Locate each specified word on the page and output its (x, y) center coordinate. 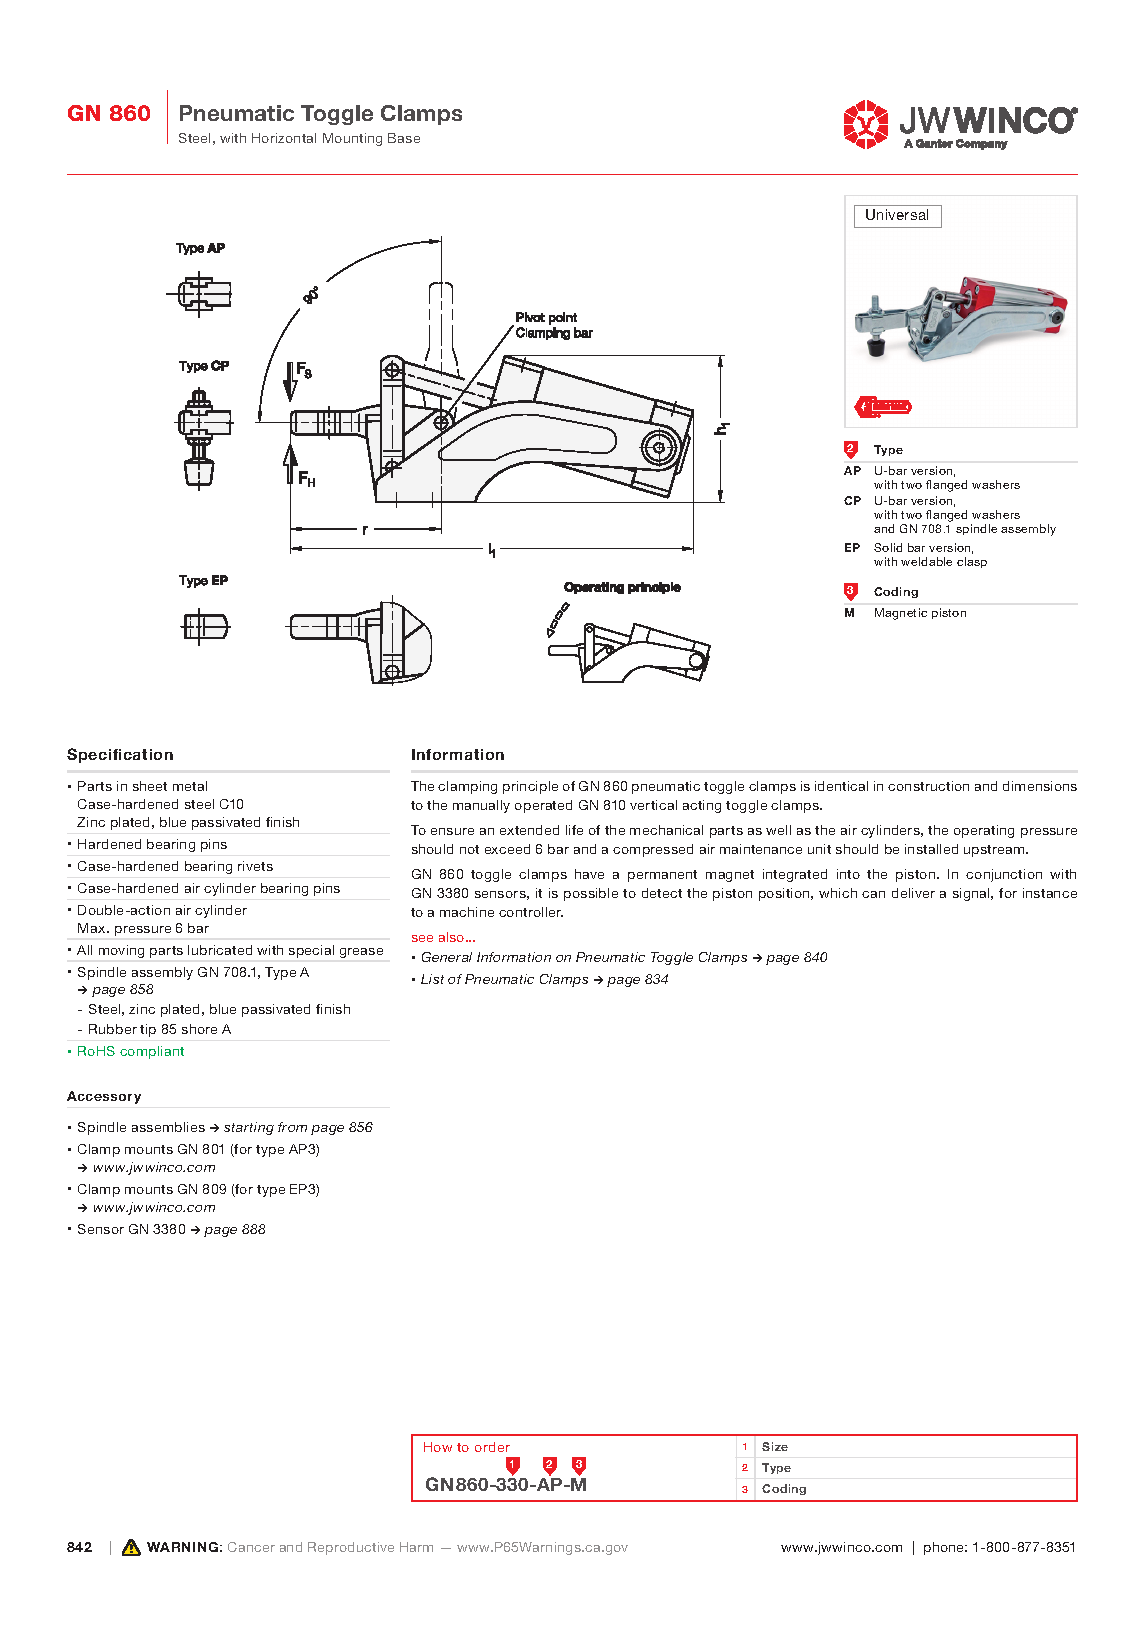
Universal (897, 214)
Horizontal (284, 138)
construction (928, 786)
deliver (913, 893)
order (492, 1447)
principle (530, 787)
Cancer (251, 1547)
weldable (926, 561)
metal (190, 786)
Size (775, 1446)
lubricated (220, 950)
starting (249, 1128)
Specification (120, 755)
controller (531, 912)
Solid (888, 547)
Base (404, 138)
